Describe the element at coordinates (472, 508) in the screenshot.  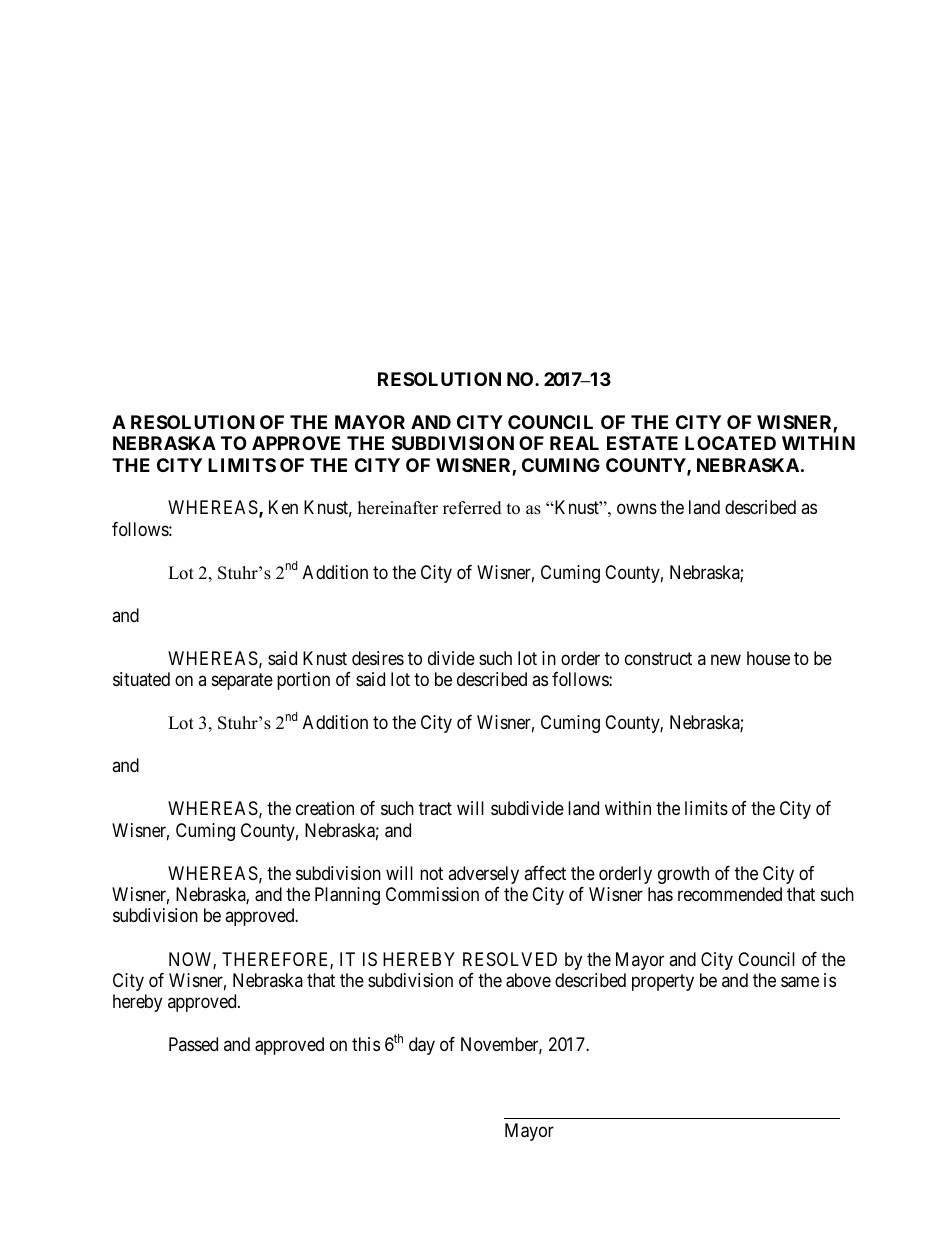
I see `referred` at that location.
